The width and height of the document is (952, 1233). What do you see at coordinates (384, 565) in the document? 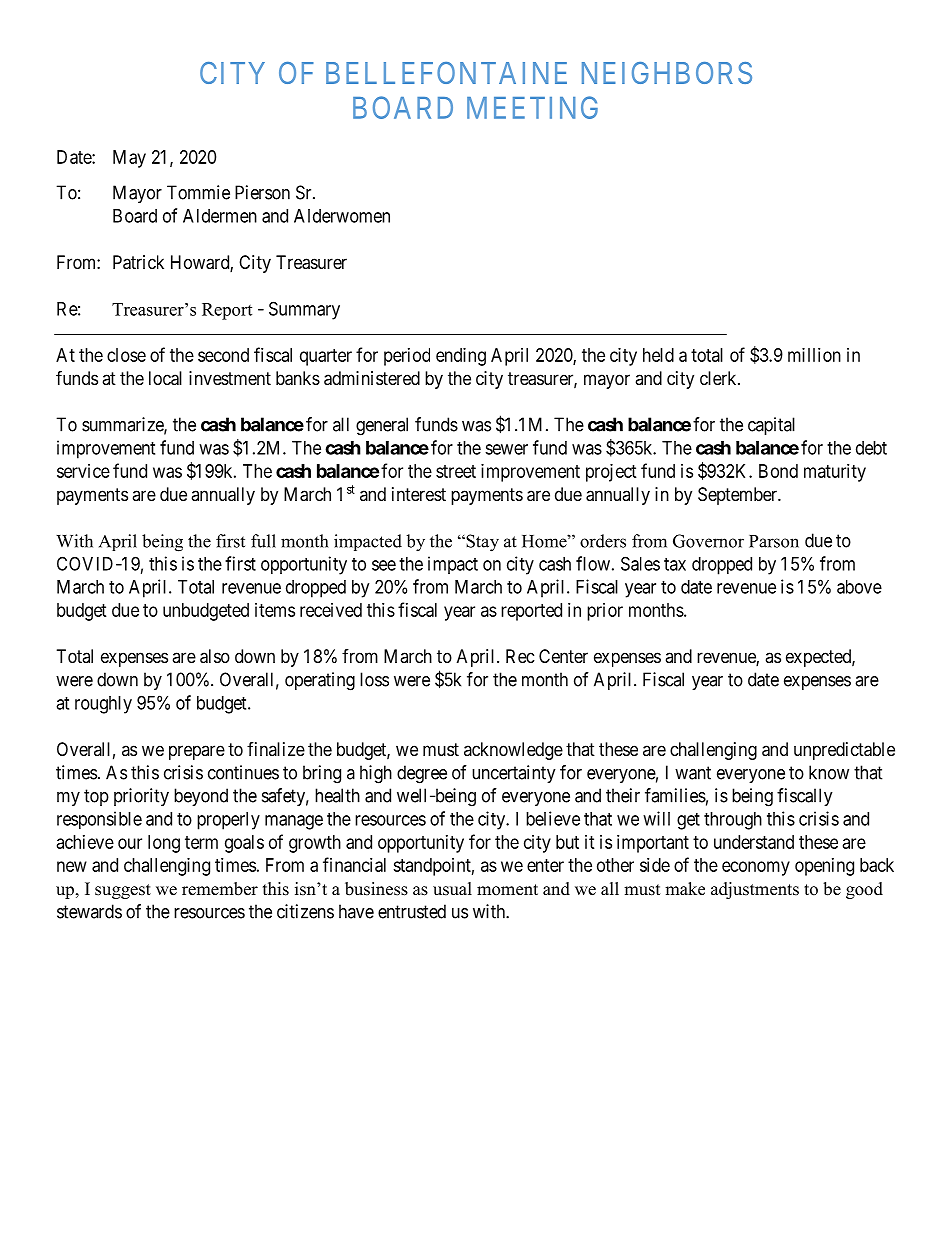
I see `see` at bounding box center [384, 565].
